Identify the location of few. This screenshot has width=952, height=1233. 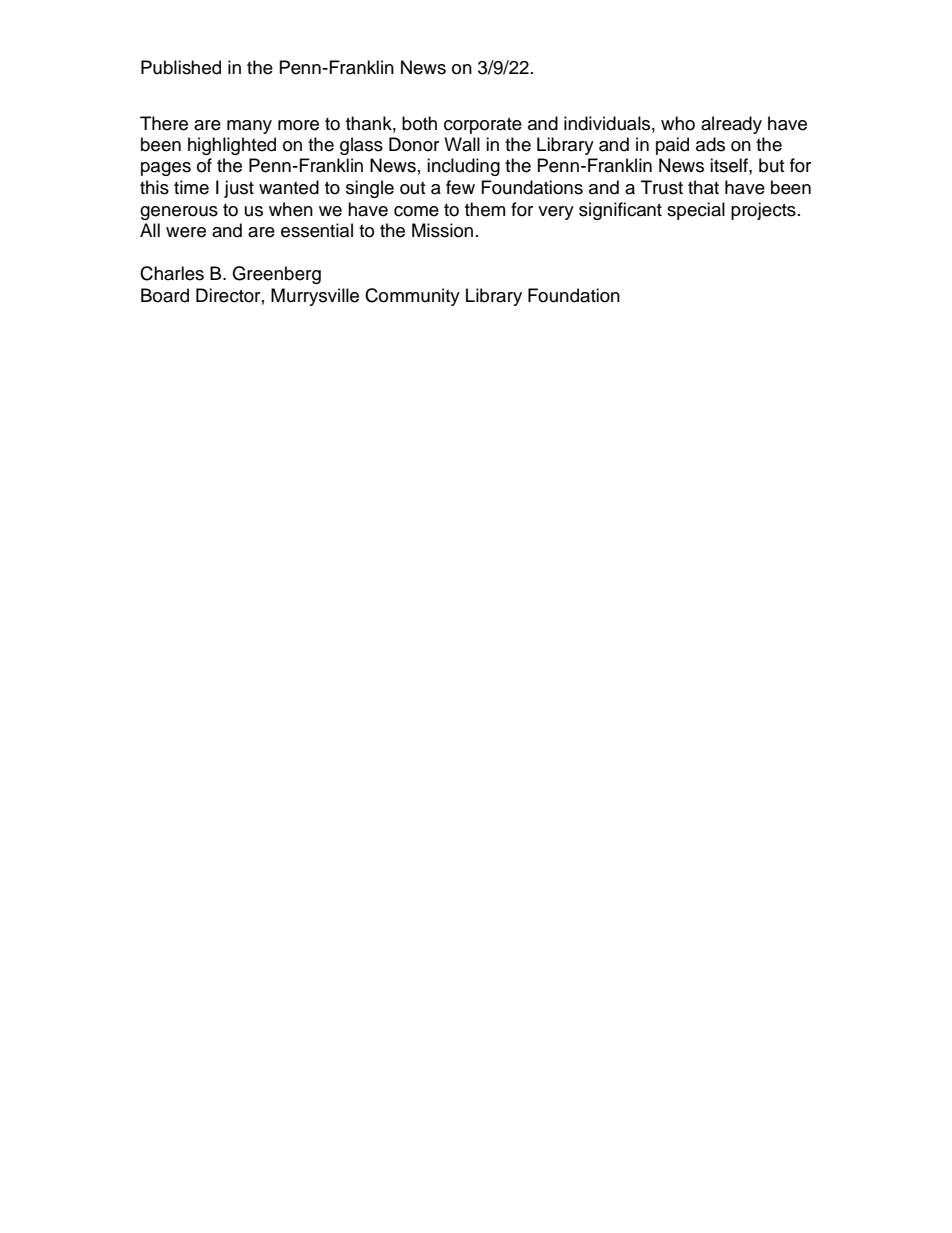
(460, 187).
